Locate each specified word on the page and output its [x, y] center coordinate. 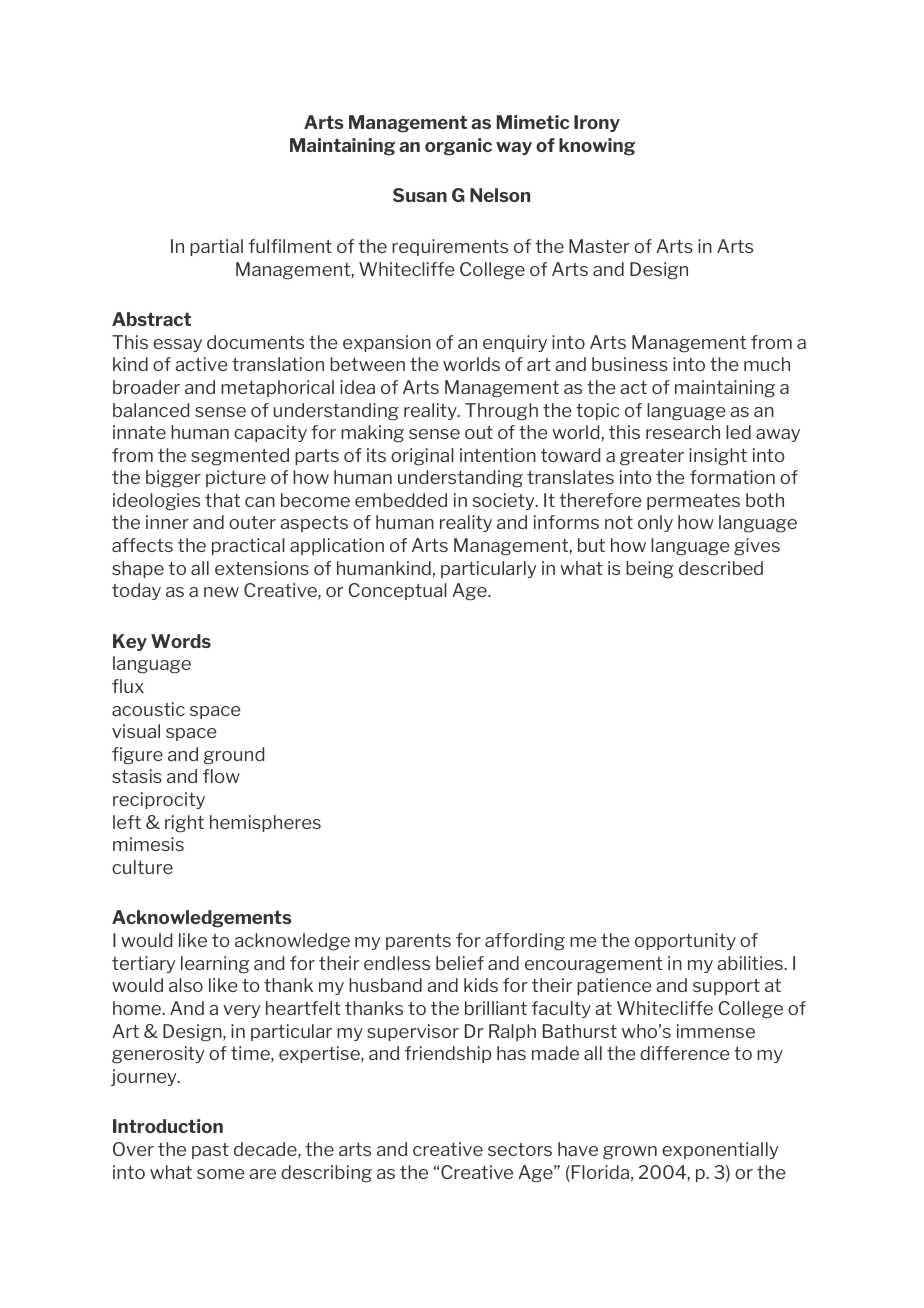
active [201, 364]
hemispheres [265, 823]
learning [215, 965]
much [767, 364]
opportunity [685, 941]
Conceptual [397, 591]
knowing [597, 147]
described [721, 568]
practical [248, 546]
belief [460, 963]
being [650, 570]
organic [458, 147]
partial [216, 247]
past [210, 1151]
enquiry [515, 343]
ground [233, 756]
